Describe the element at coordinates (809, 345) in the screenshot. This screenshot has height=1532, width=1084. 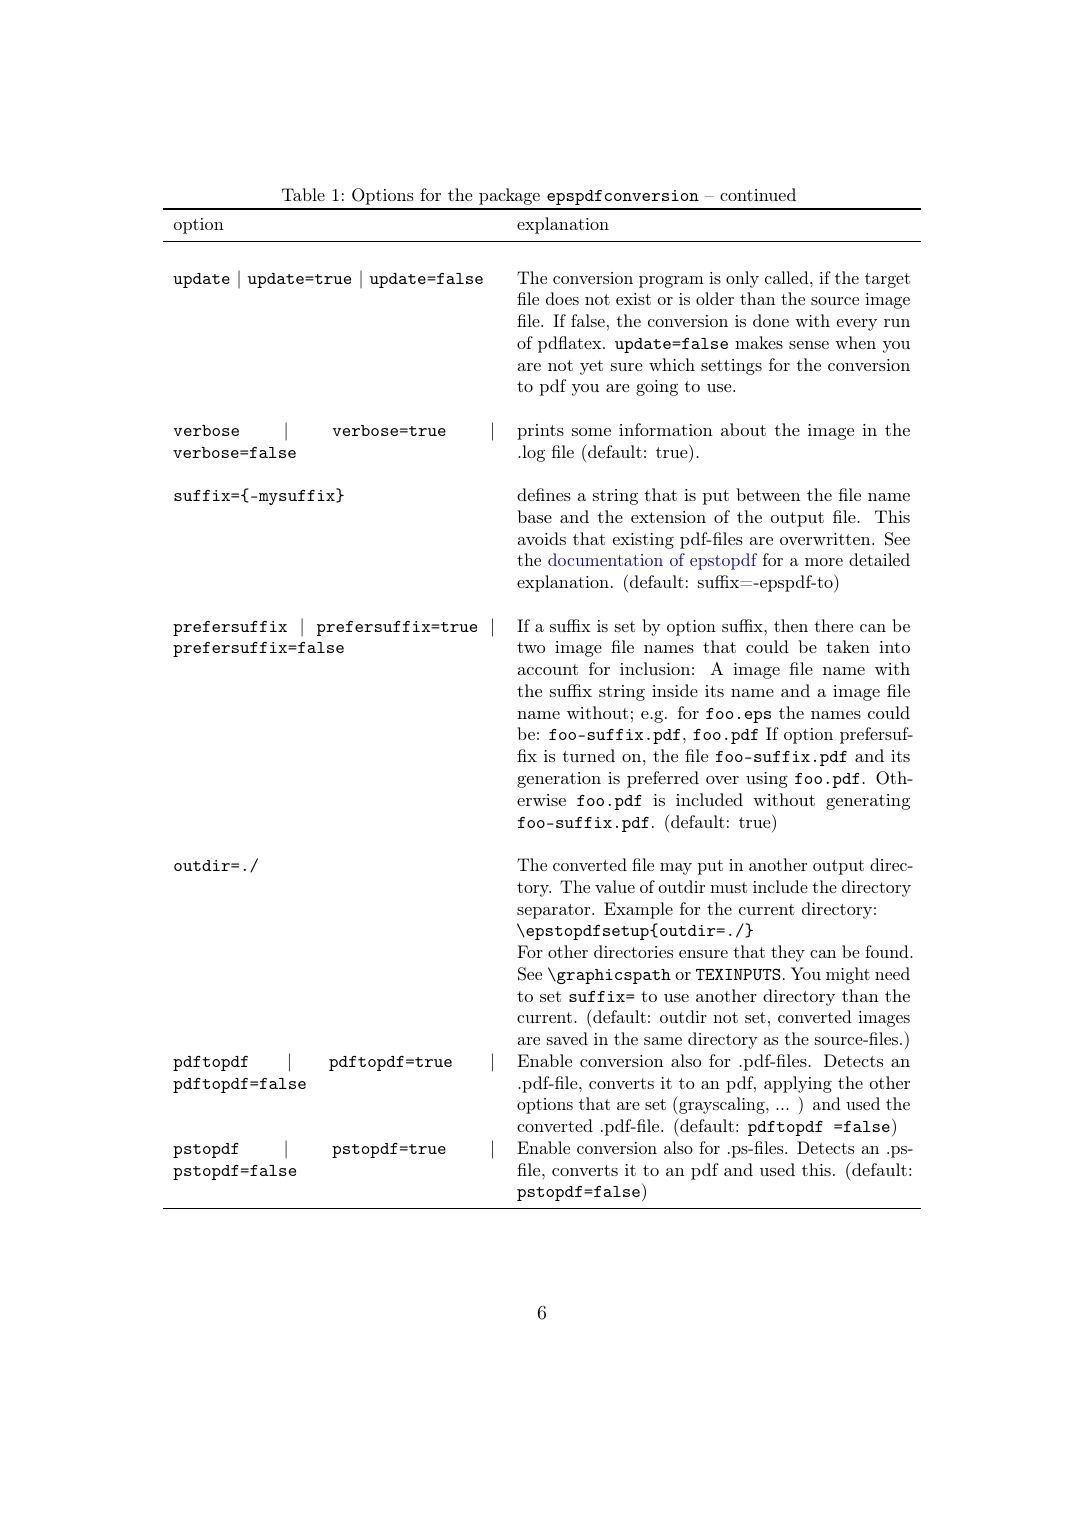
I see `sense` at that location.
